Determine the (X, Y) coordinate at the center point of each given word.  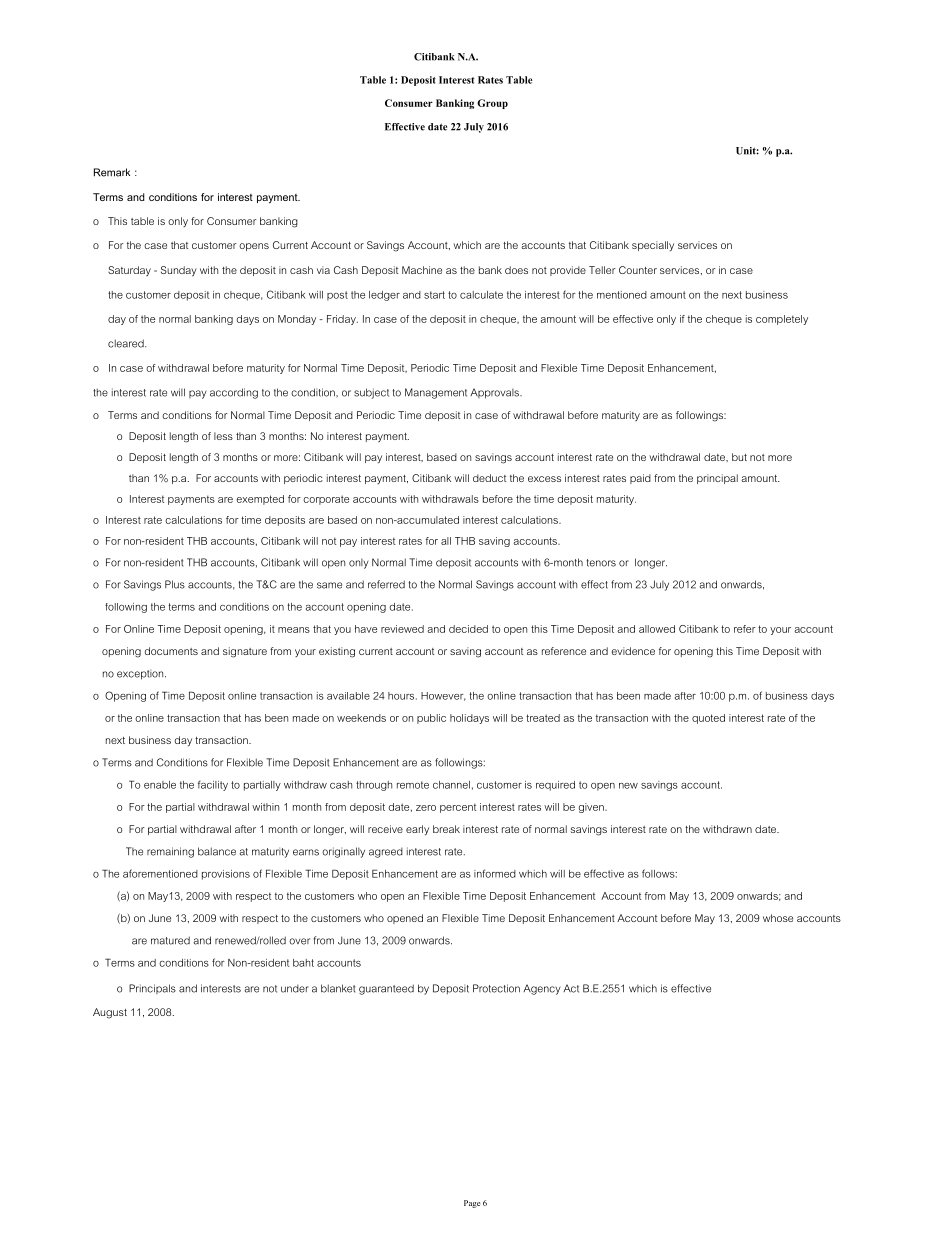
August (110, 1013)
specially (653, 246)
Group (492, 104)
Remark (112, 172)
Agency (542, 989)
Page (472, 1204)
